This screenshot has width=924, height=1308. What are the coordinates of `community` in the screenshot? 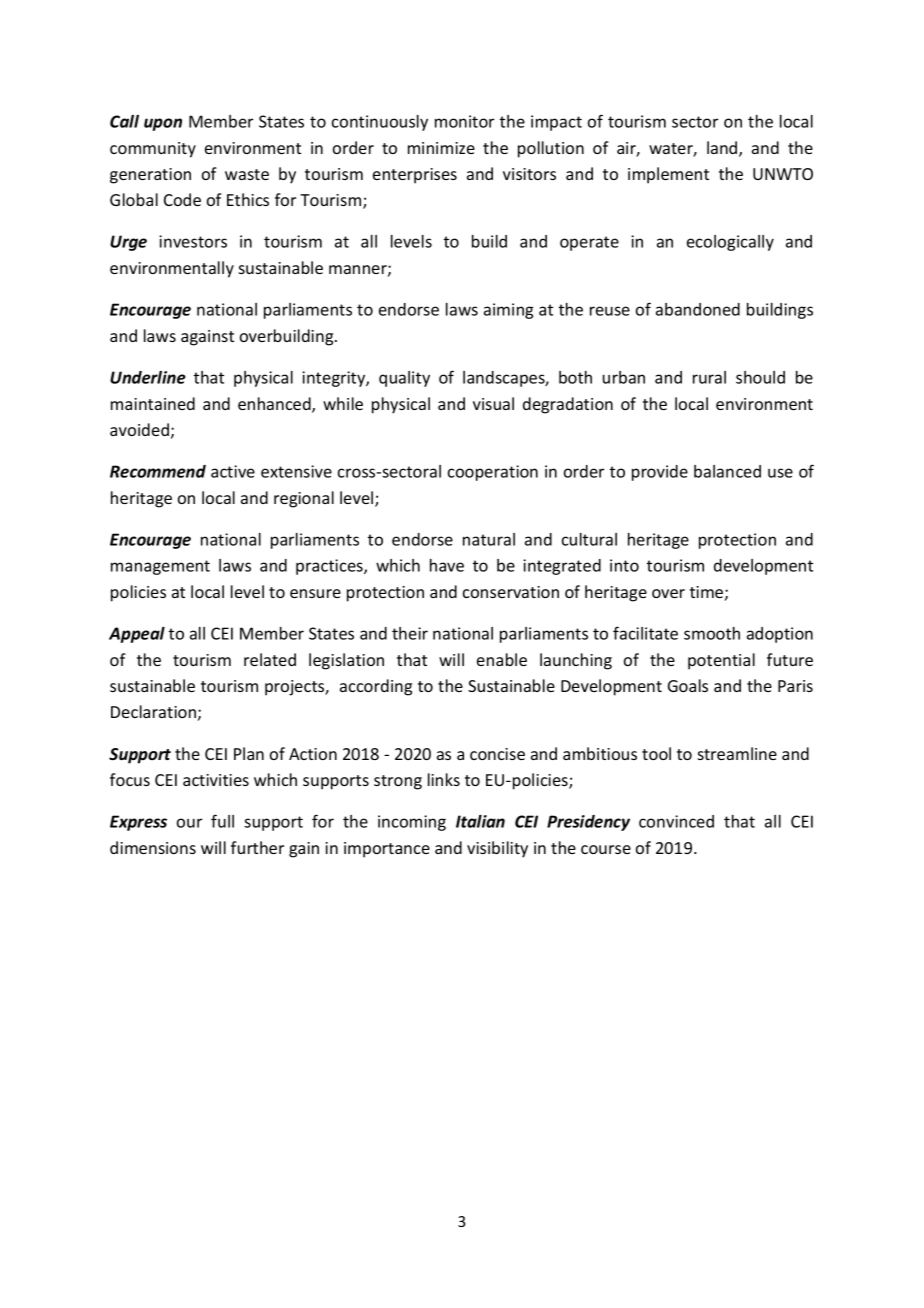 It's located at (153, 150).
